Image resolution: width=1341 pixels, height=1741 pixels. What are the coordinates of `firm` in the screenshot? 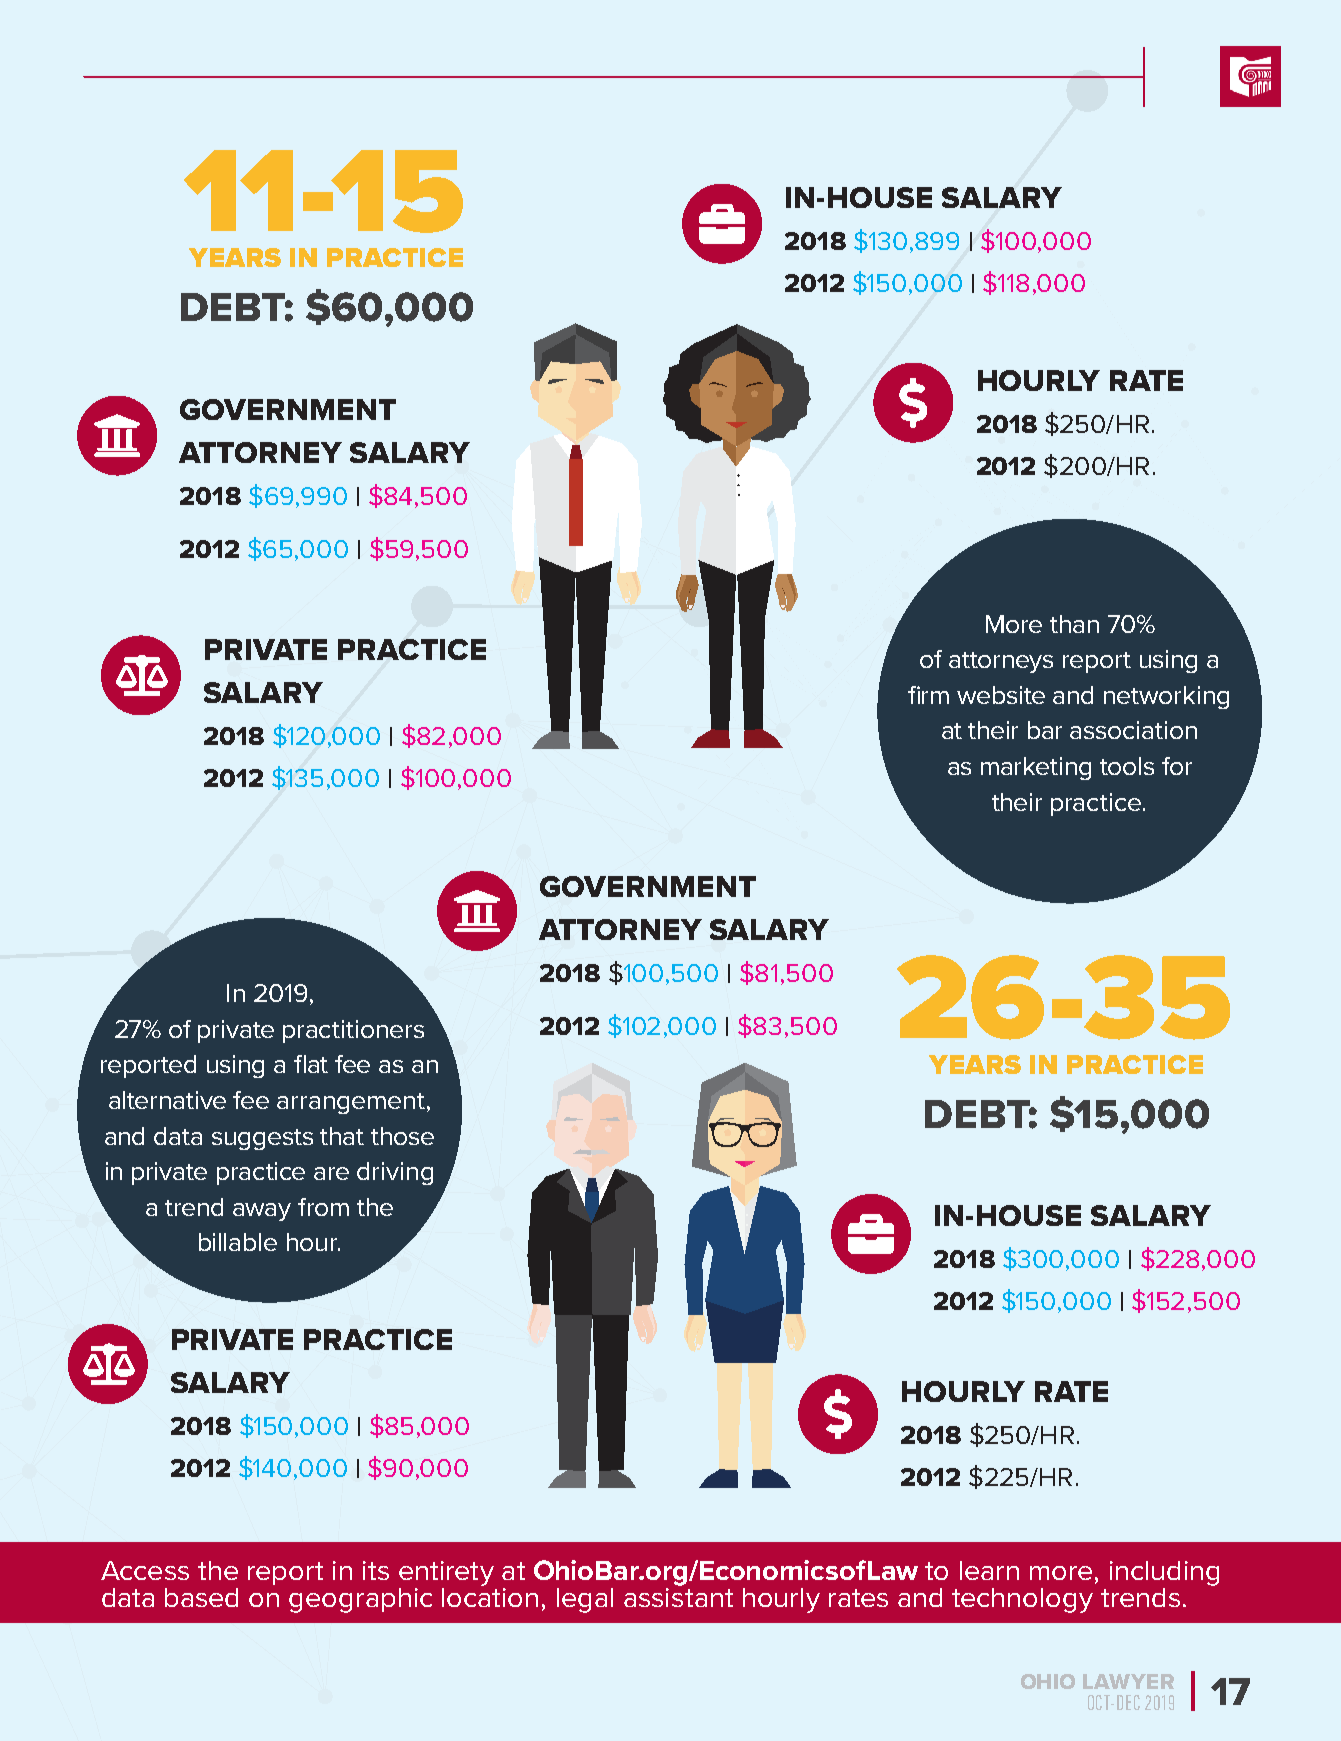 It's located at (928, 695).
